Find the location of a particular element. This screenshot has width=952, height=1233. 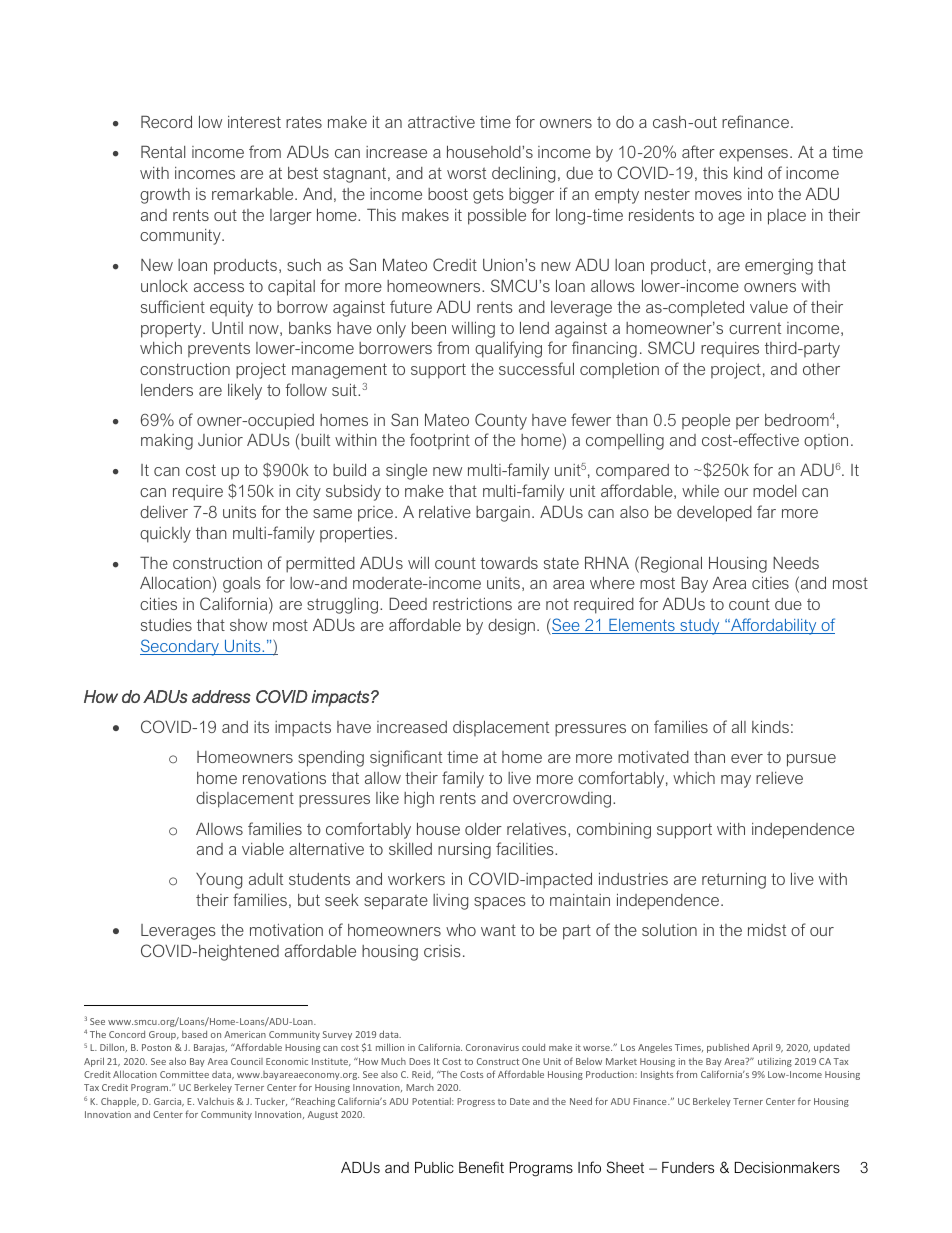

worst is located at coordinates (466, 173).
